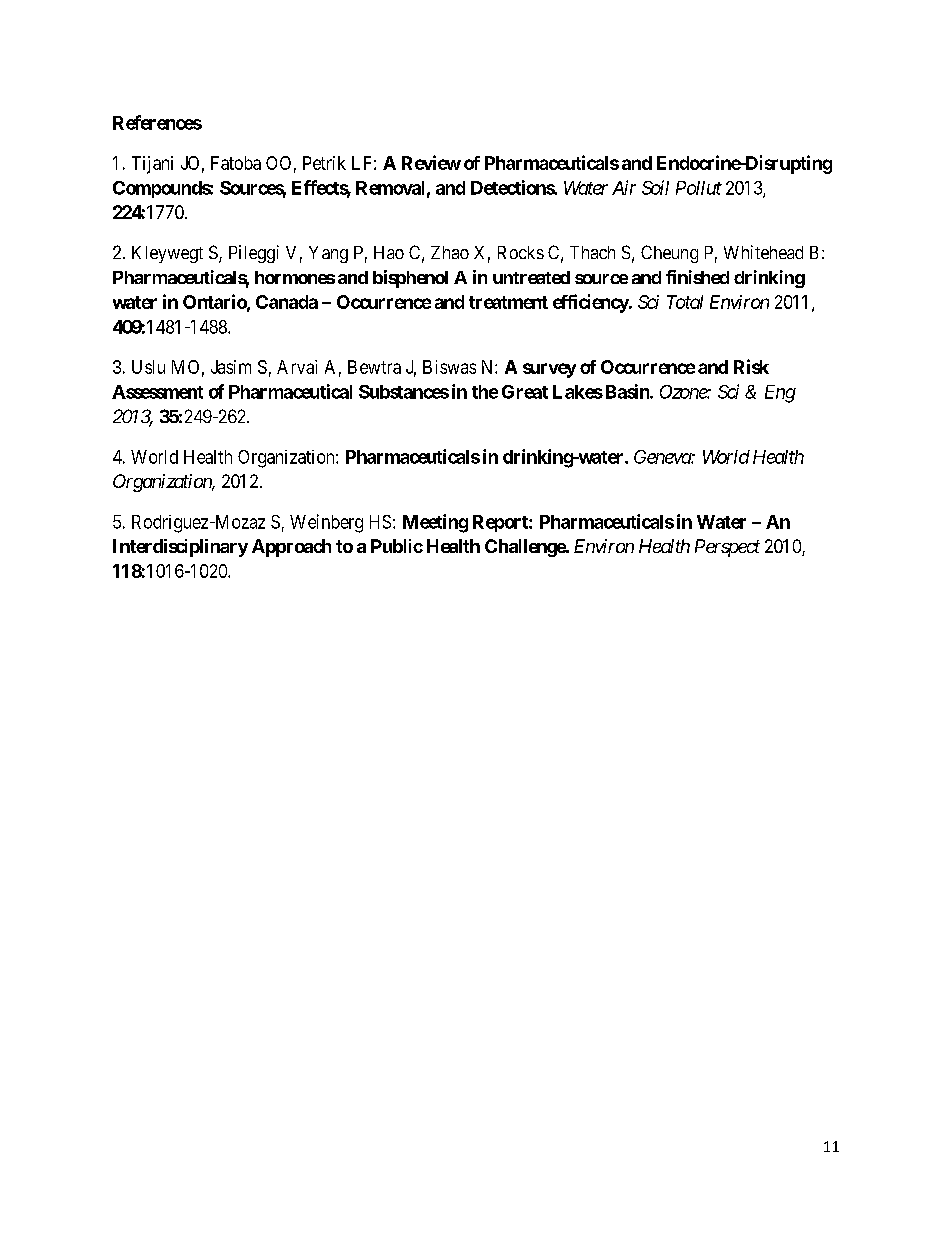 The image size is (952, 1233). Describe the element at coordinates (525, 392) in the screenshot. I see `Great` at that location.
